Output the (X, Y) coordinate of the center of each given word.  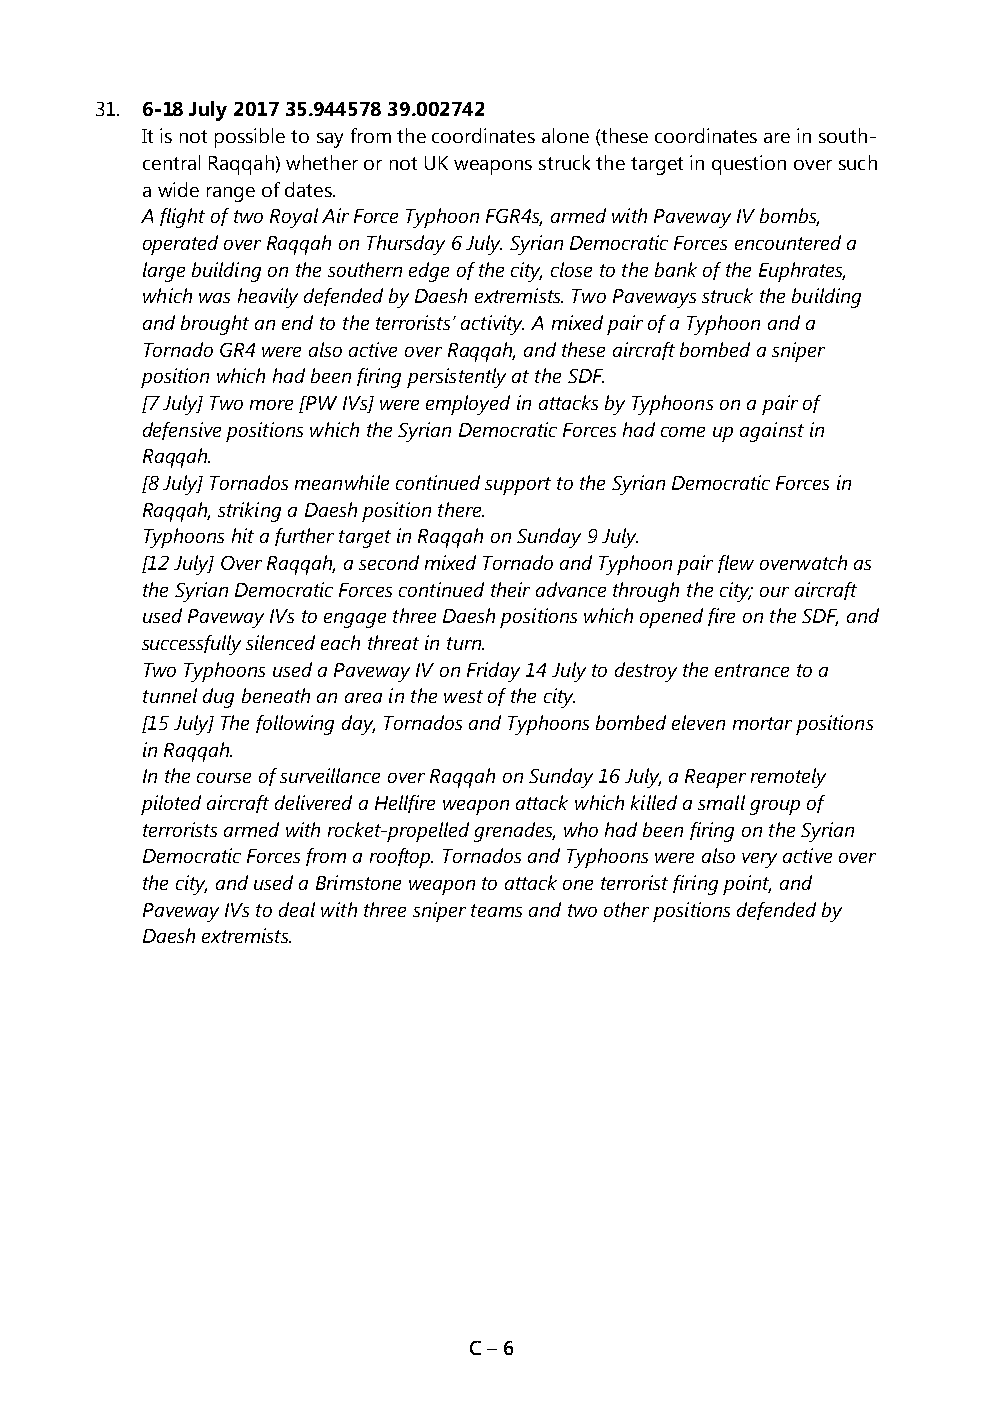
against (772, 432)
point (747, 885)
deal (297, 909)
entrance (752, 670)
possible (250, 138)
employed (468, 405)
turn (465, 643)
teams (496, 910)
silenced (280, 642)
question (749, 165)
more (271, 405)
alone (565, 135)
